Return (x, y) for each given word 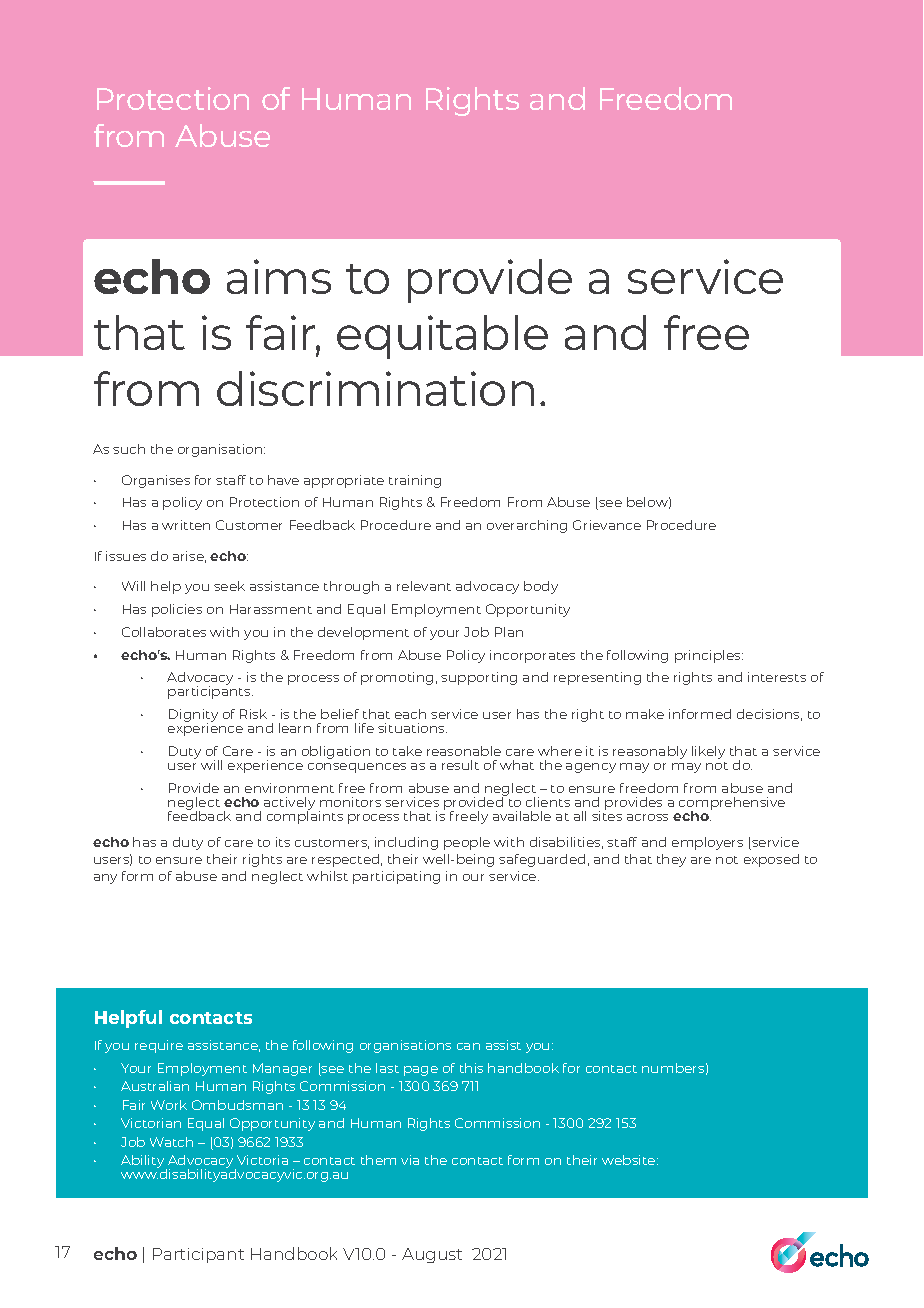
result (460, 765)
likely (708, 752)
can (468, 1046)
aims (279, 276)
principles (709, 656)
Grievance (607, 525)
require (159, 1046)
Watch (171, 1142)
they (671, 860)
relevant (424, 586)
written (186, 525)
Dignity (193, 716)
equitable (442, 337)
